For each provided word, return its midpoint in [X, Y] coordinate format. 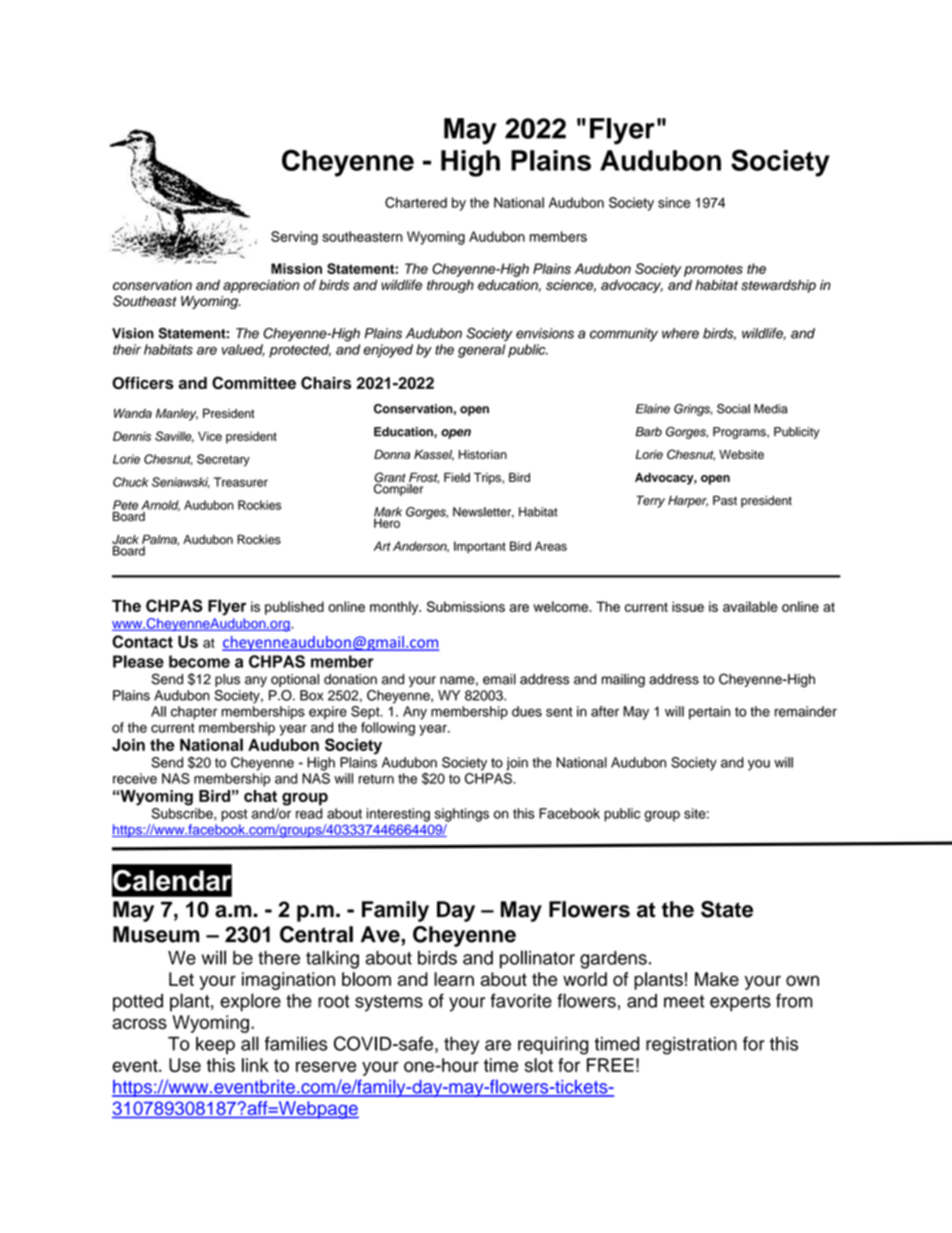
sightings [462, 815]
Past [725, 500]
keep [215, 1045]
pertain [709, 713]
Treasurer [241, 482]
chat [260, 796]
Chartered [416, 202]
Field [457, 477]
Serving [294, 238]
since [674, 202]
